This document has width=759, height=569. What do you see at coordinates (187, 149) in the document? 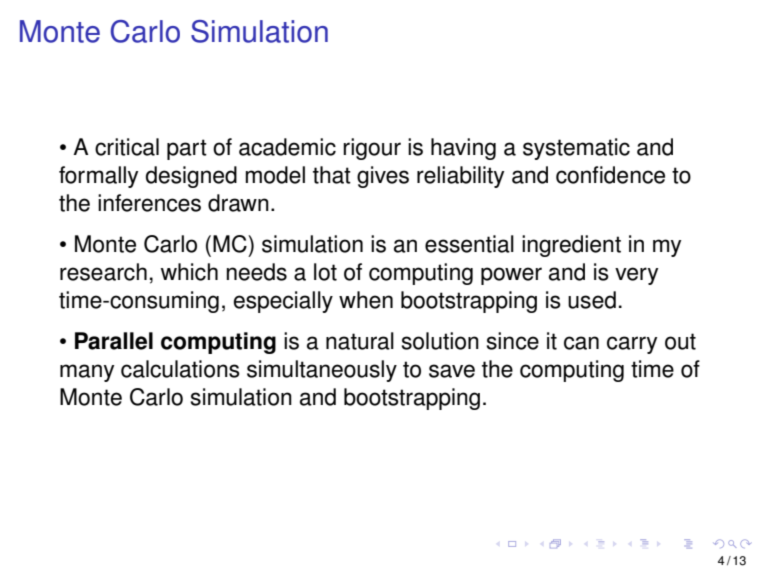
I see `part` at bounding box center [187, 149].
